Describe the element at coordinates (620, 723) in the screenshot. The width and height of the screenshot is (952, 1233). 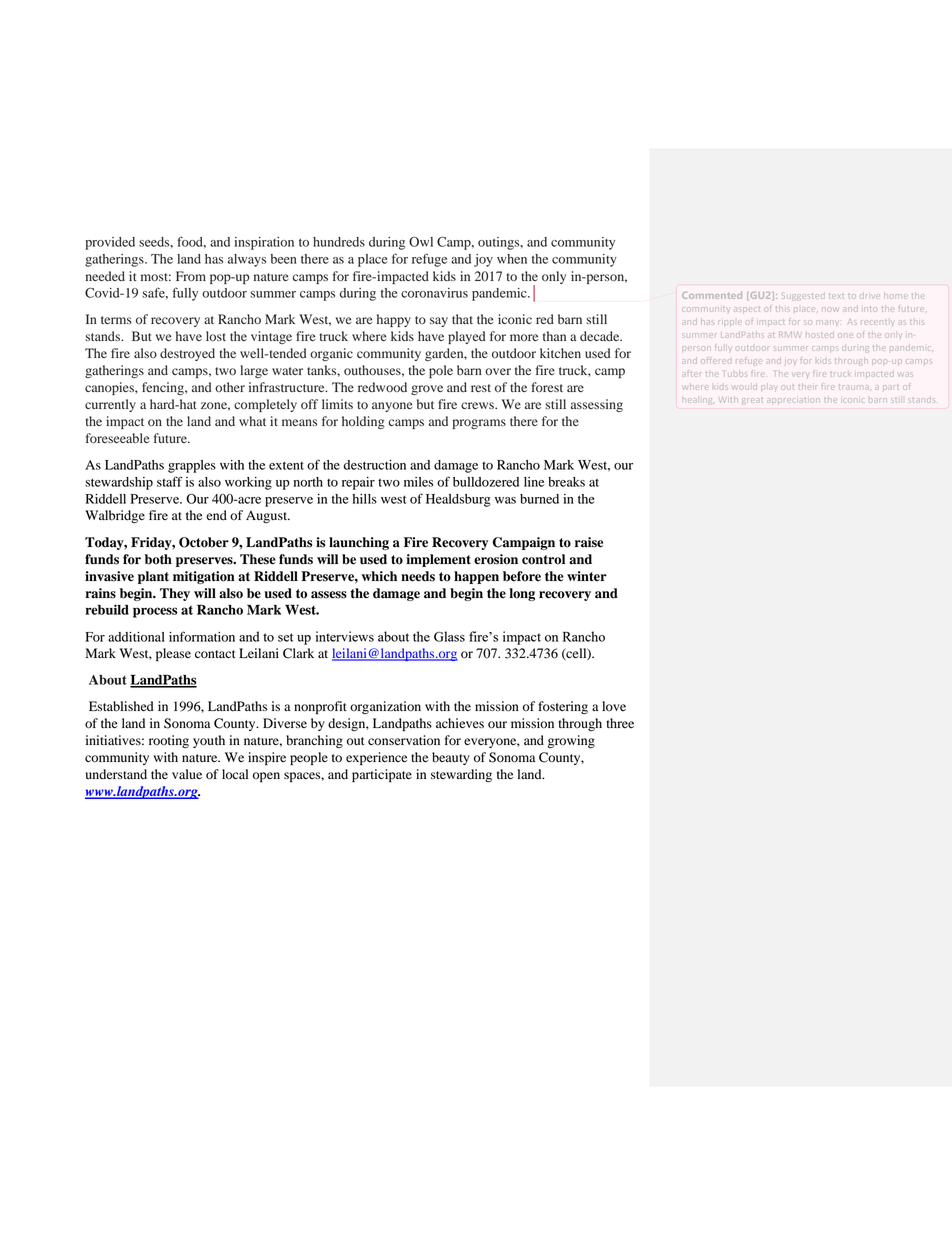
I see `three` at that location.
